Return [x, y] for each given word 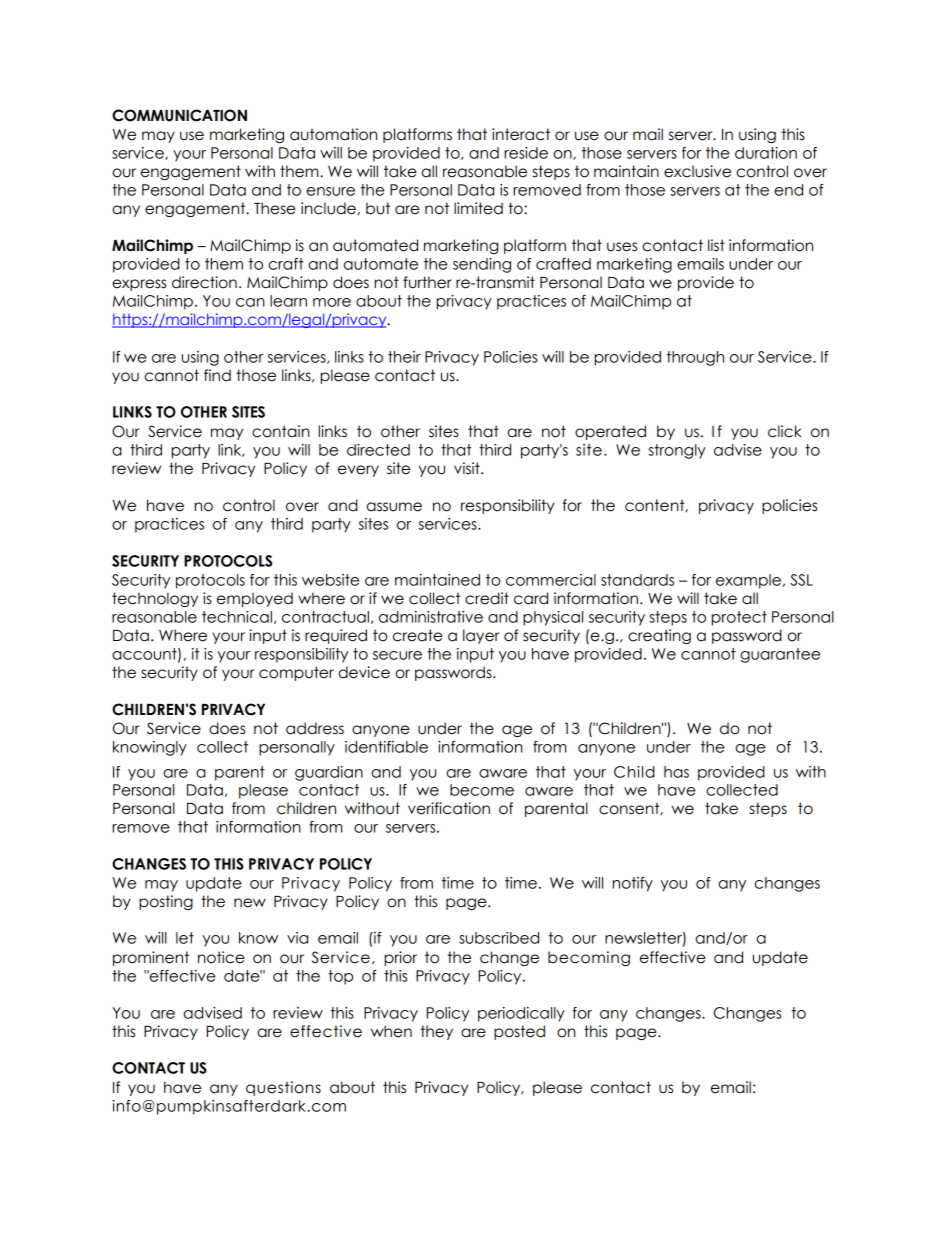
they [437, 1032]
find [217, 375]
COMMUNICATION [179, 115]
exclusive [697, 171]
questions [283, 1088]
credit [487, 598]
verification [449, 808]
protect [739, 618]
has [676, 772]
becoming [589, 958]
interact [521, 134]
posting [166, 902]
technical [237, 617]
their [404, 357]
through [695, 358]
